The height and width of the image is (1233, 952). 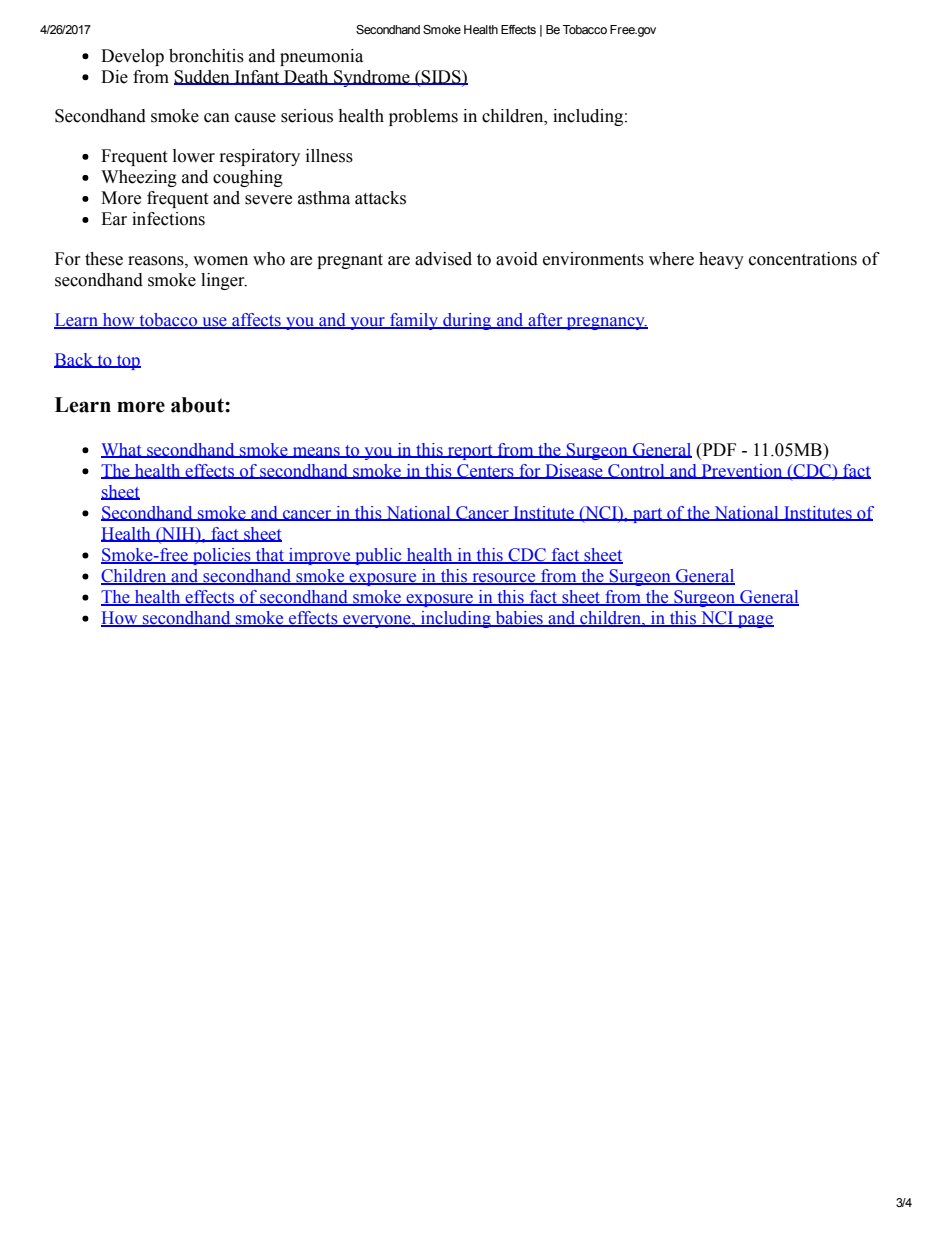 What do you see at coordinates (742, 471) in the image?
I see `Prevention` at bounding box center [742, 471].
